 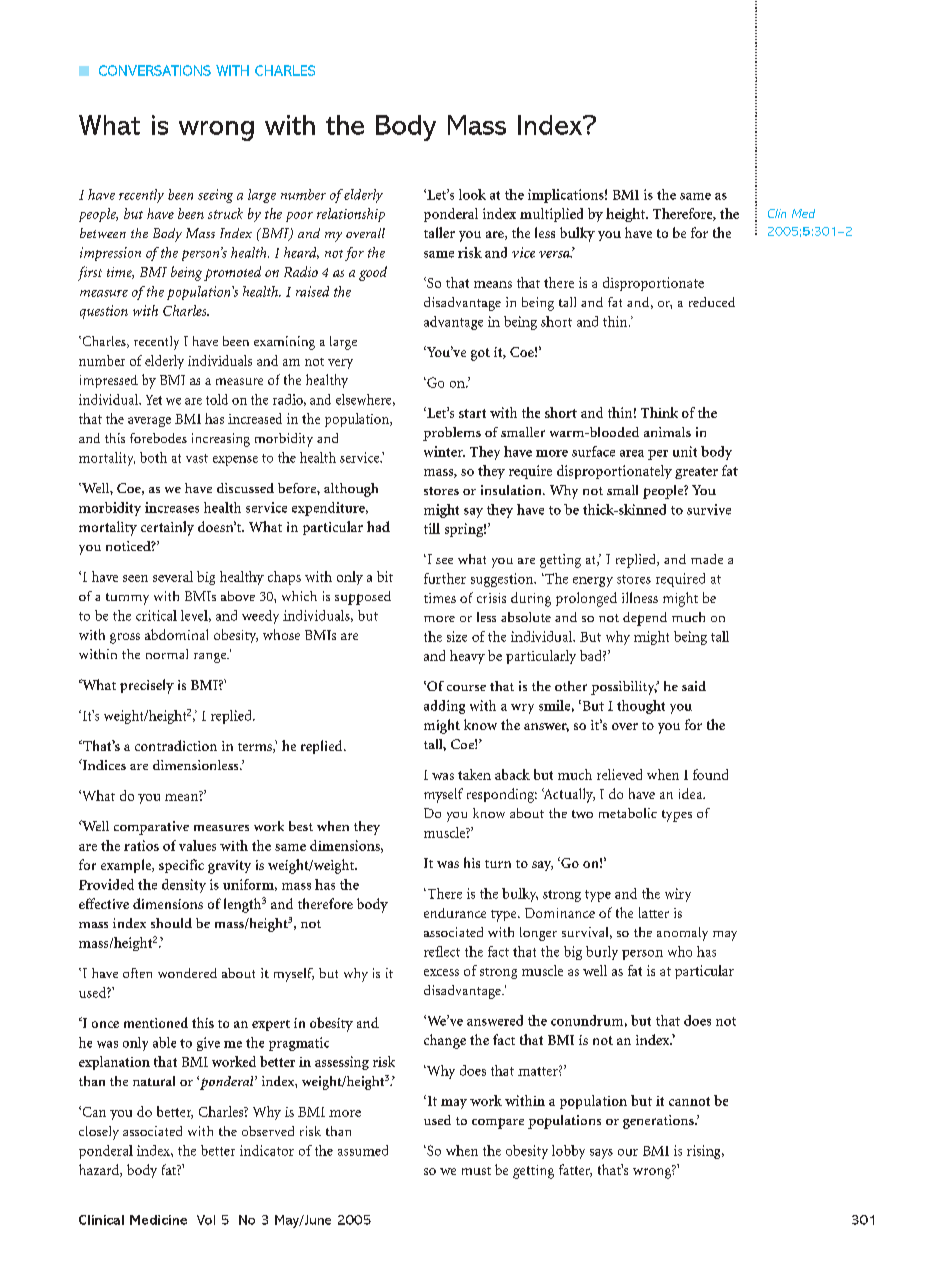 What do you see at coordinates (181, 866) in the image?
I see `specific` at bounding box center [181, 866].
